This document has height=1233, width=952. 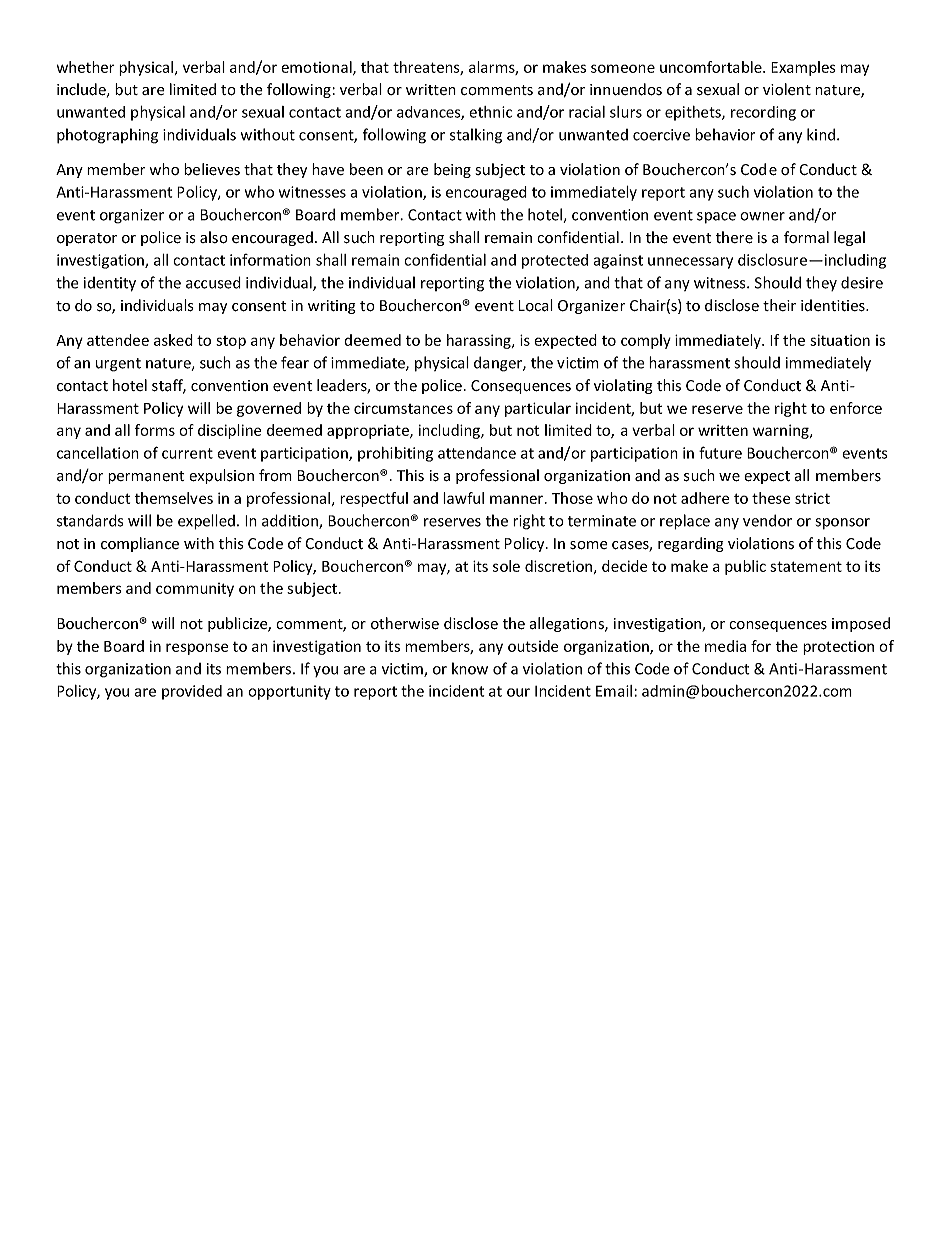 What do you see at coordinates (538, 409) in the document?
I see `particular` at bounding box center [538, 409].
